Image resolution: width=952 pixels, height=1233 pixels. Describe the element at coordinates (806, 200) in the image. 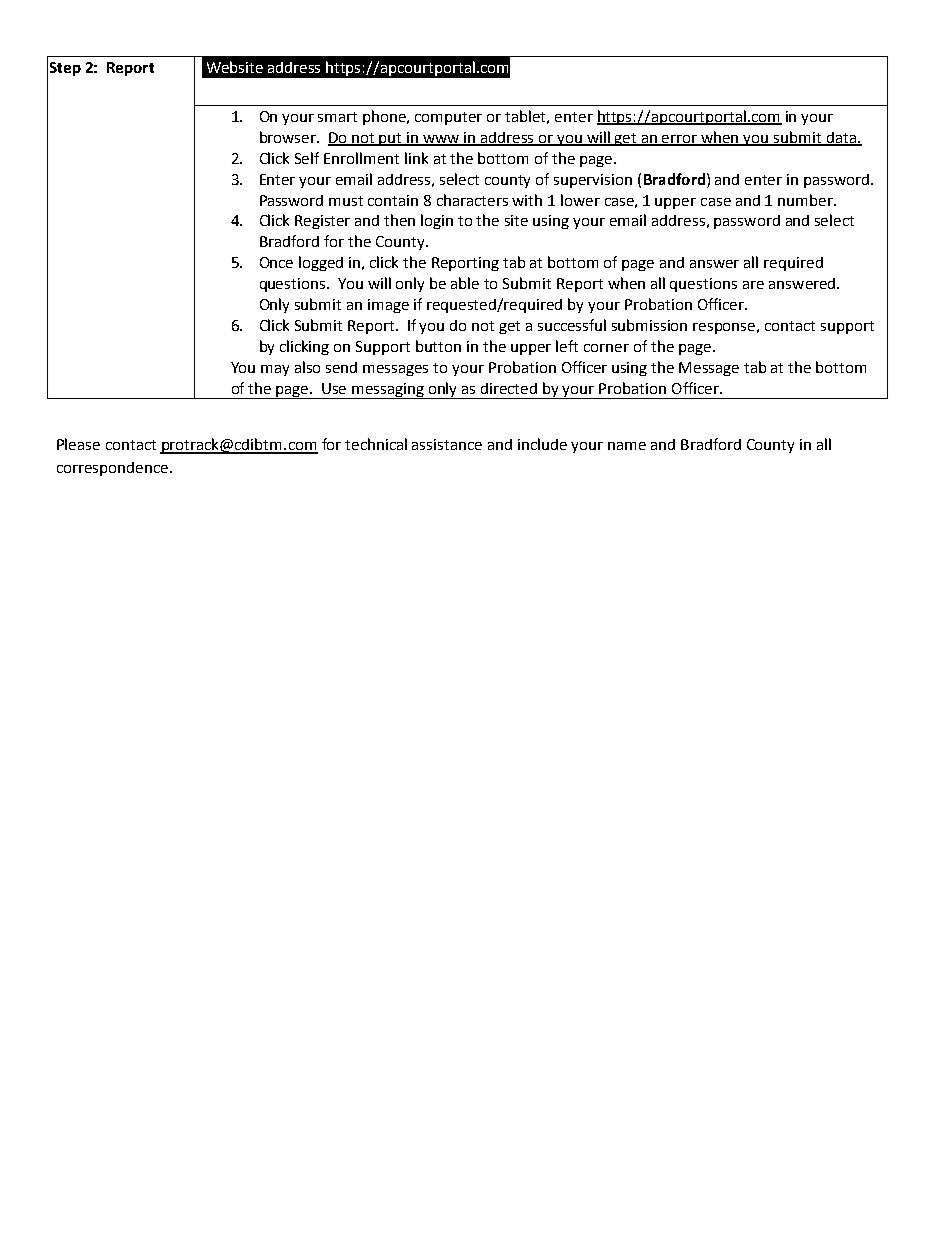

I see `number` at that location.
